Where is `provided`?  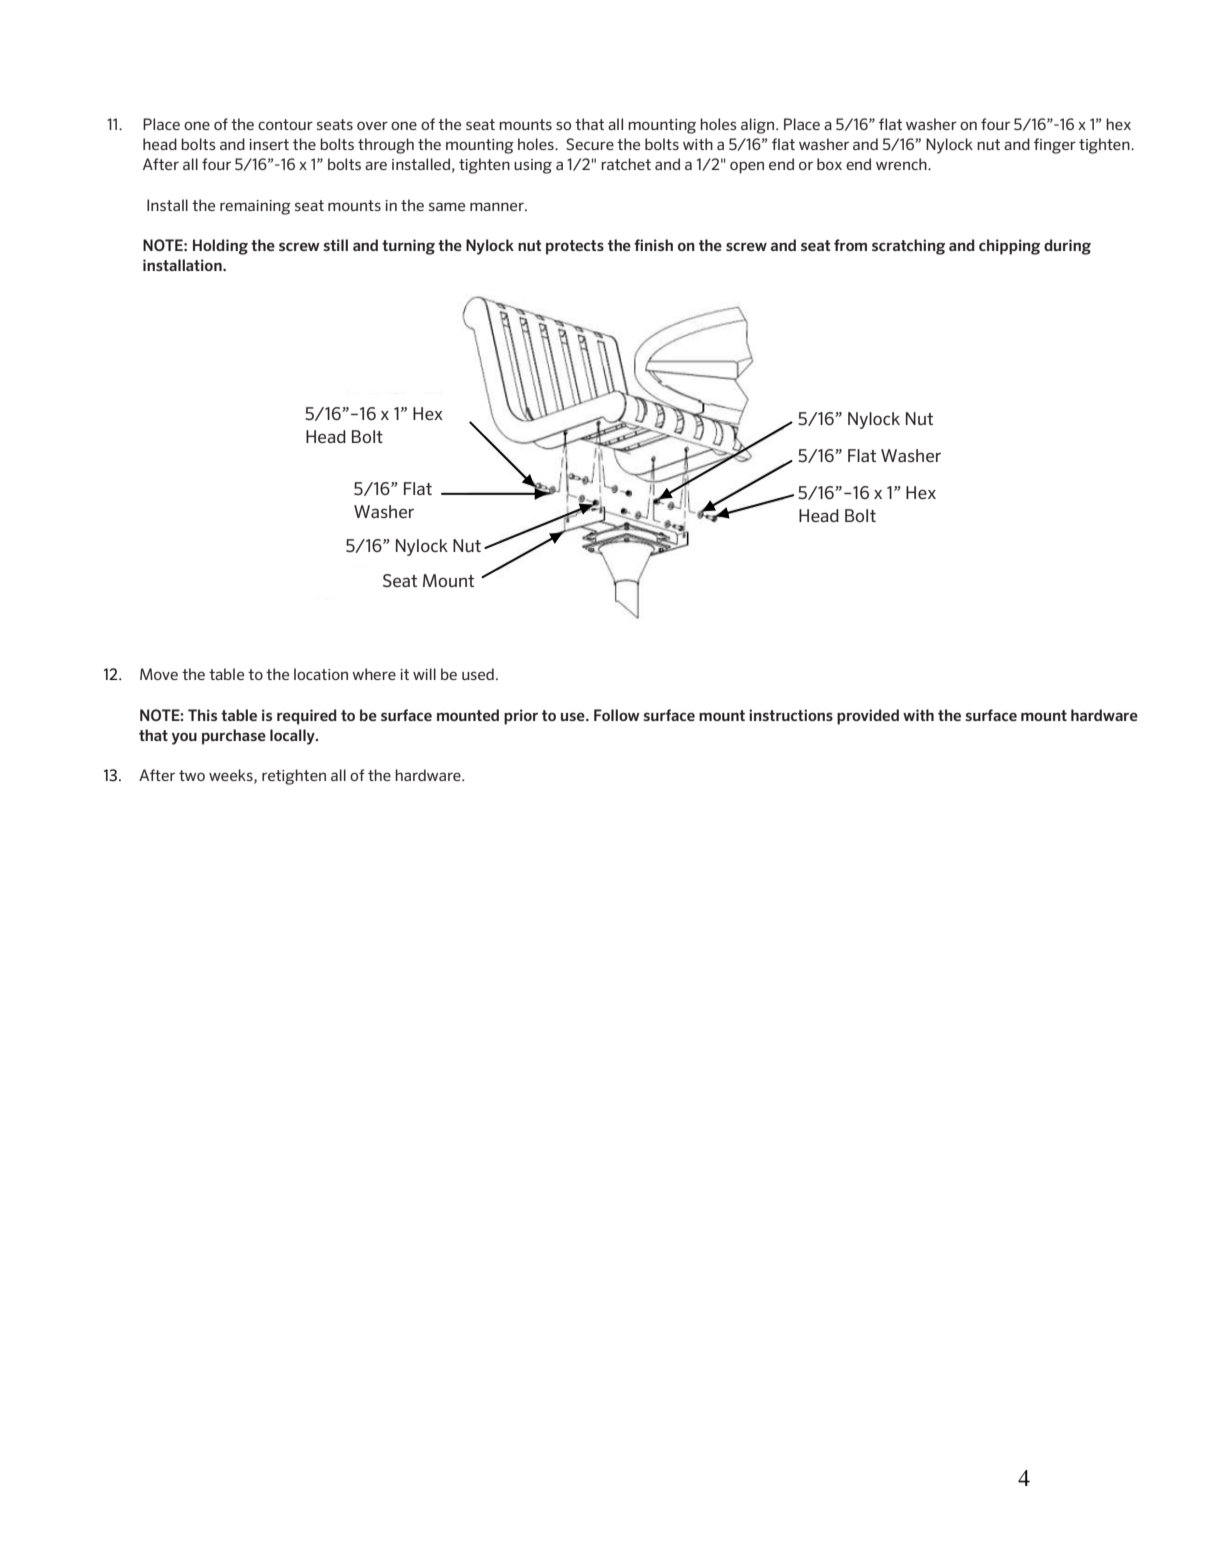
provided is located at coordinates (868, 717).
